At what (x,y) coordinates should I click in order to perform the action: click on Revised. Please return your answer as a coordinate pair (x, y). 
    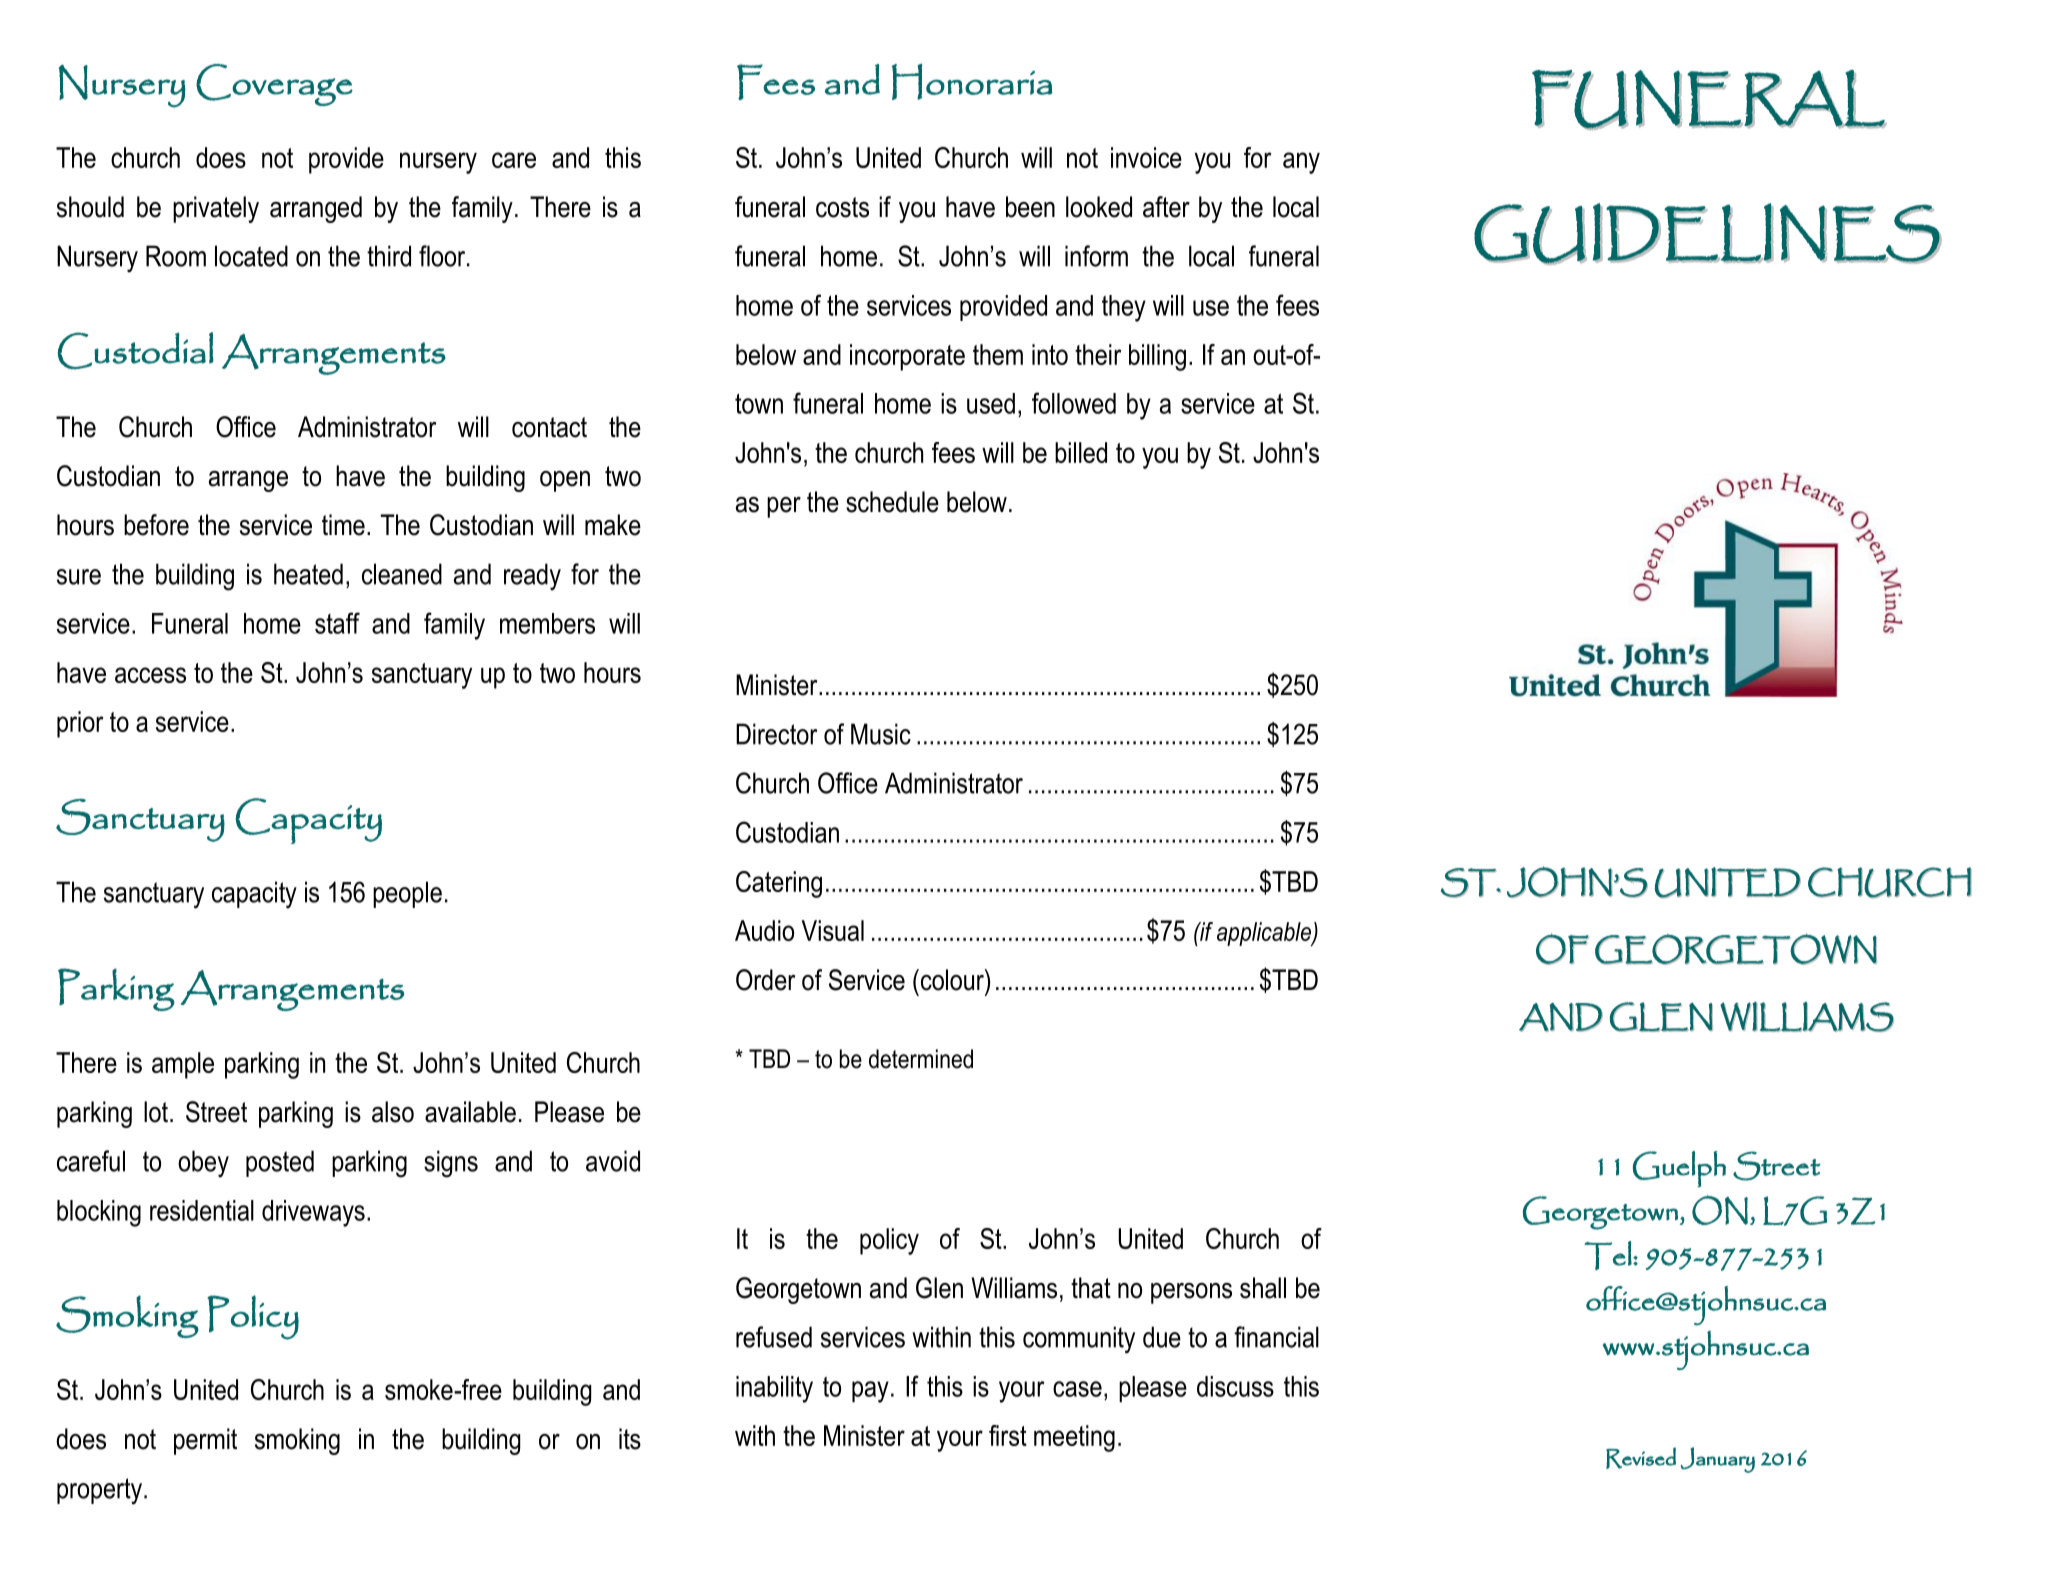
    Looking at the image, I should click on (1641, 1458).
